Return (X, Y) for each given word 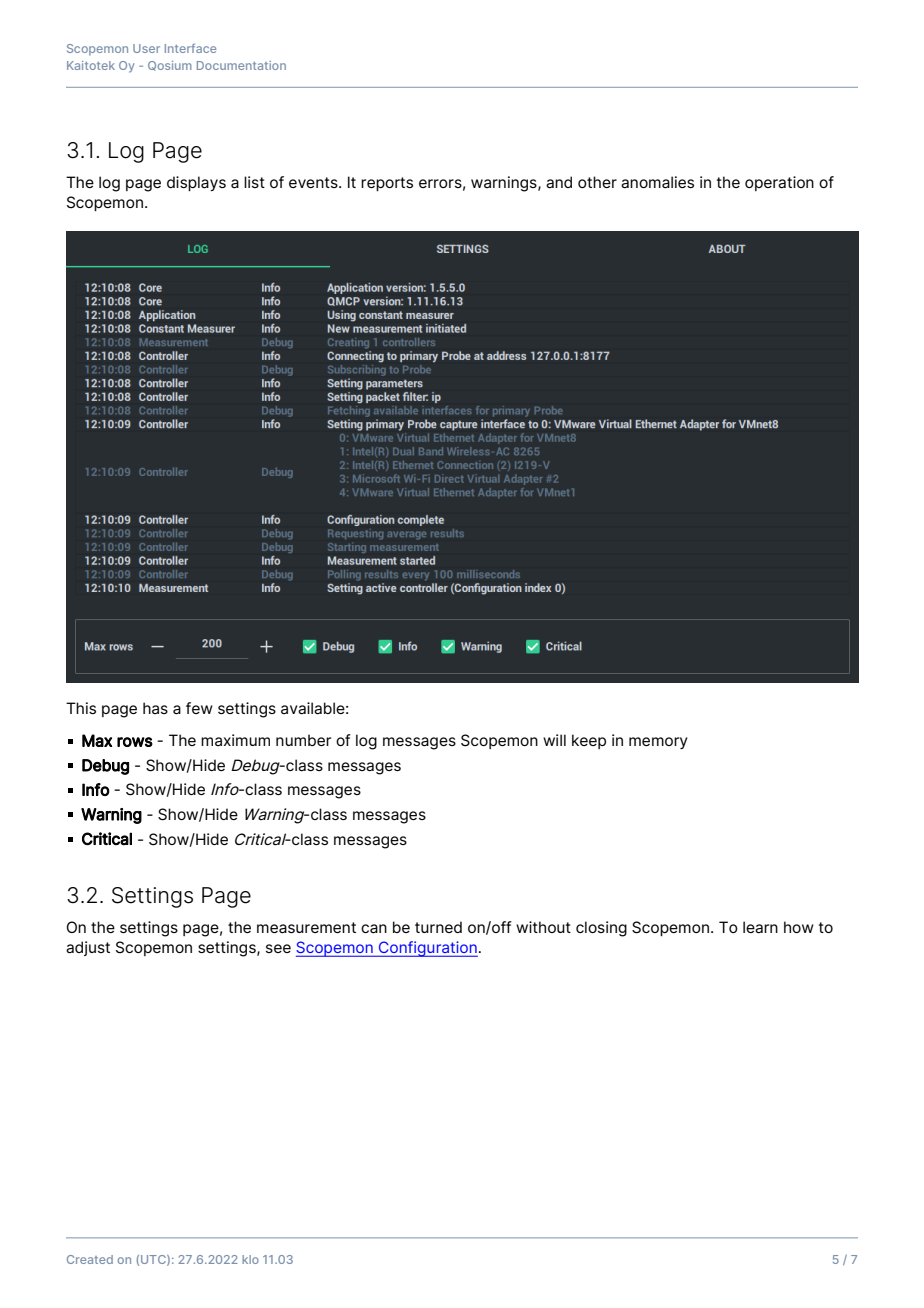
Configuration (427, 949)
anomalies (657, 182)
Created (90, 1259)
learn (760, 927)
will (554, 740)
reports (387, 184)
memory (658, 743)
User (146, 48)
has (155, 708)
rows (135, 742)
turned (438, 927)
